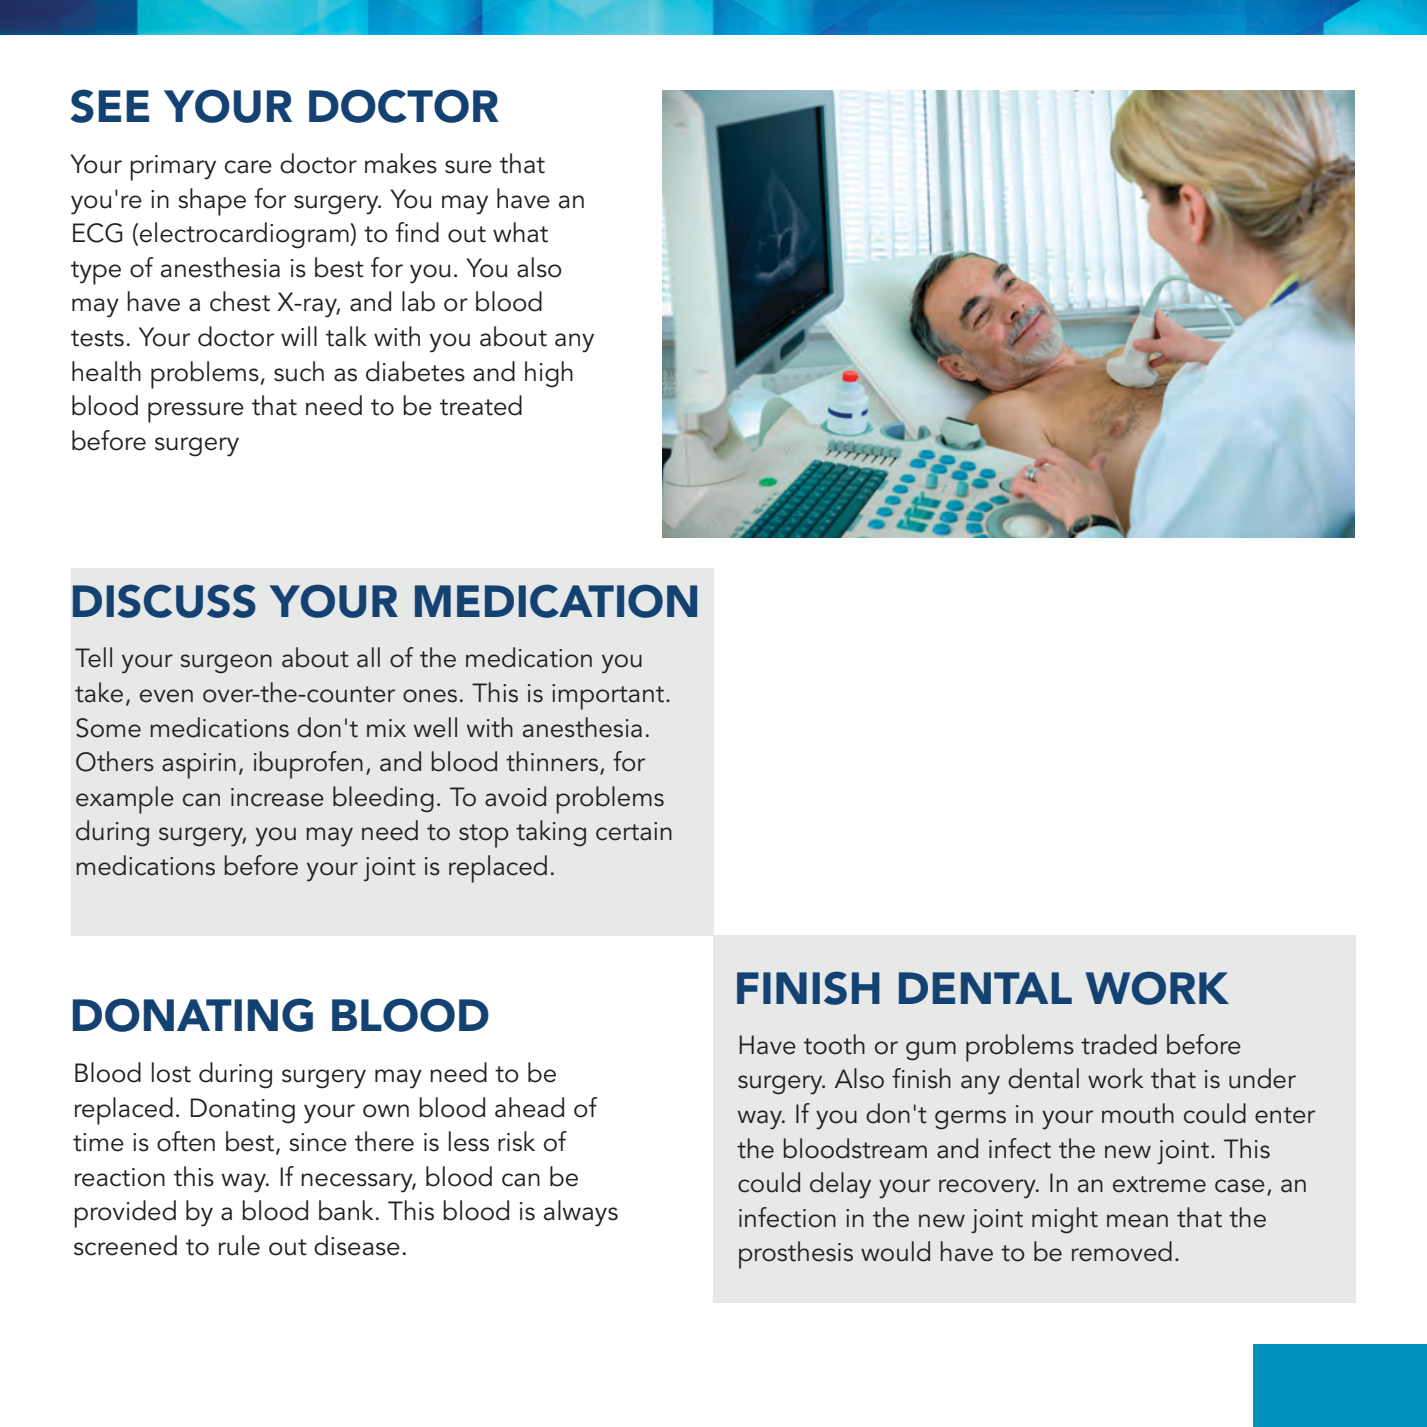  I want to click on always, so click(581, 1213).
